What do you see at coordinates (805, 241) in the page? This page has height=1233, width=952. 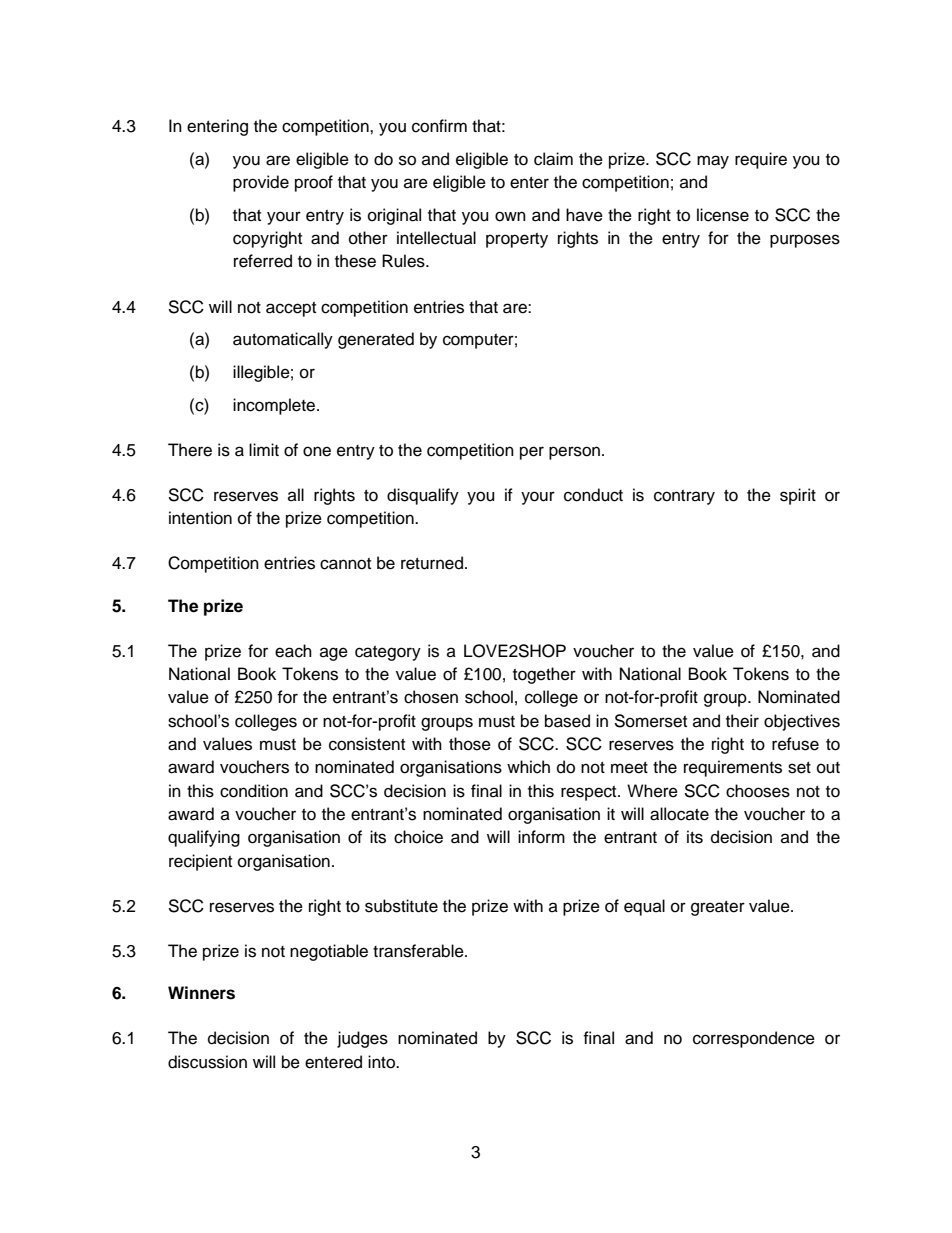 I see `purposes` at bounding box center [805, 241].
